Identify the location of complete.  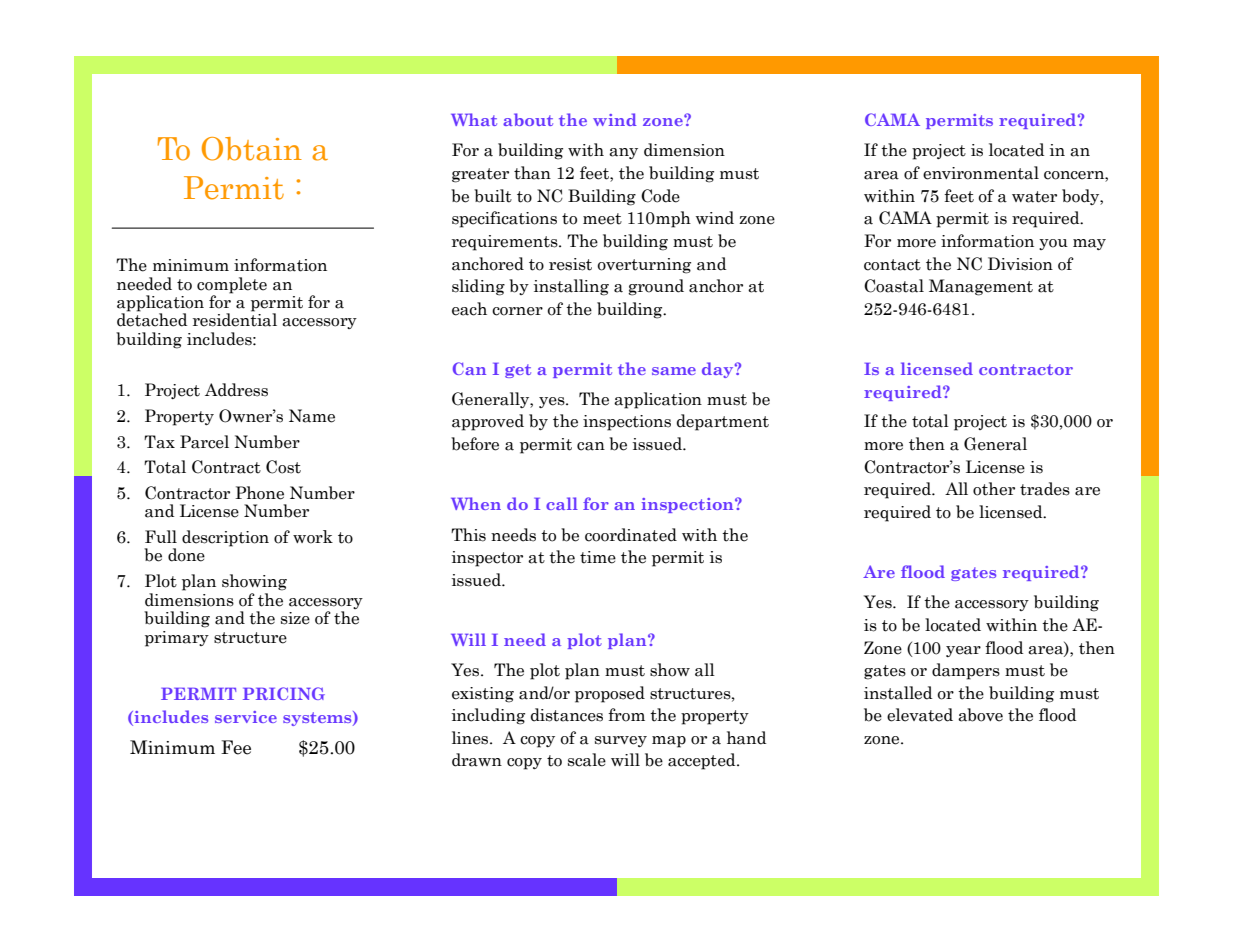
(232, 285).
